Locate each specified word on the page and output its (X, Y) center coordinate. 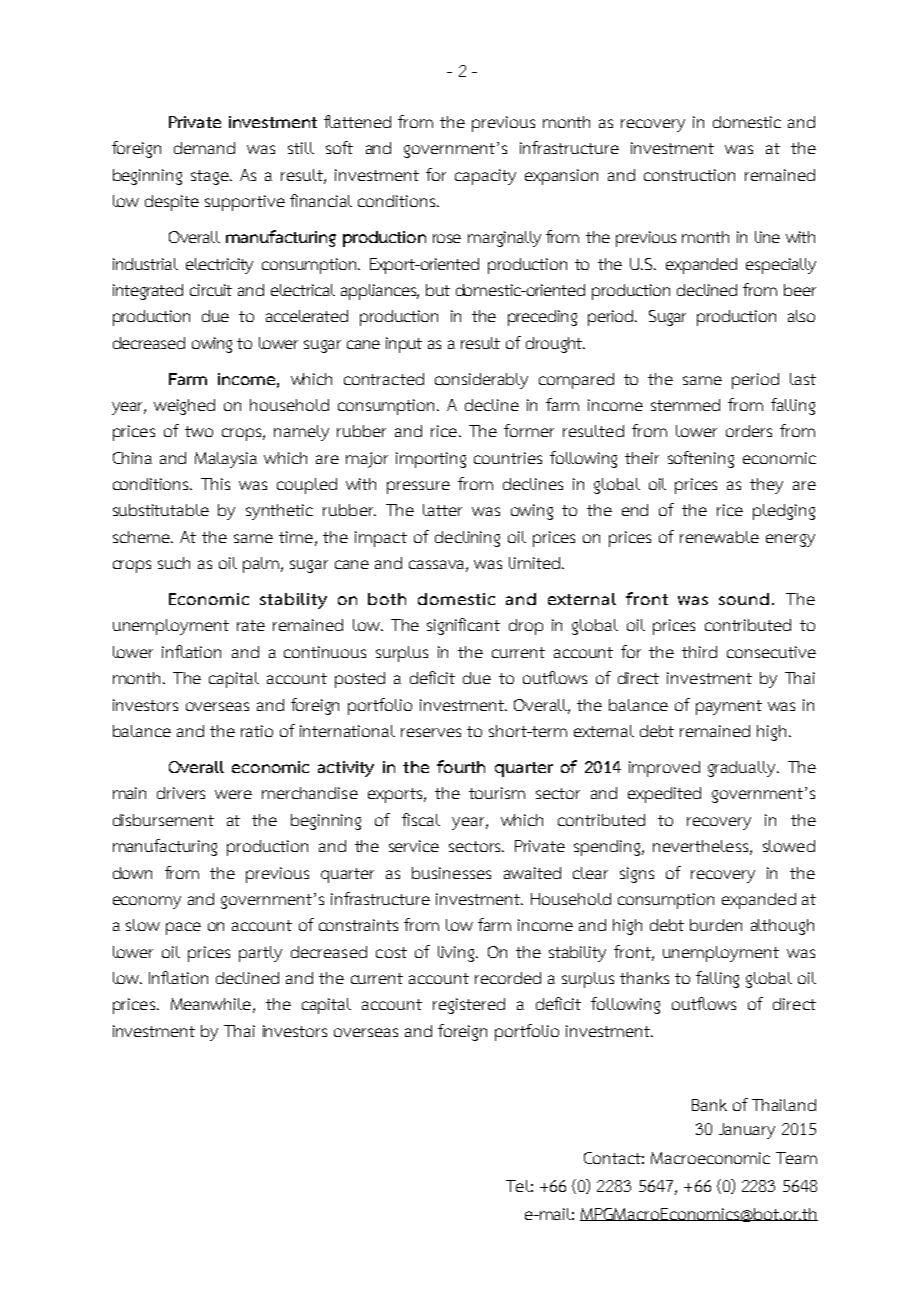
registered (469, 1006)
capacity (485, 177)
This (215, 484)
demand (204, 148)
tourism (497, 793)
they (766, 486)
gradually (743, 769)
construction (689, 175)
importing (431, 460)
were (233, 794)
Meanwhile (211, 1004)
